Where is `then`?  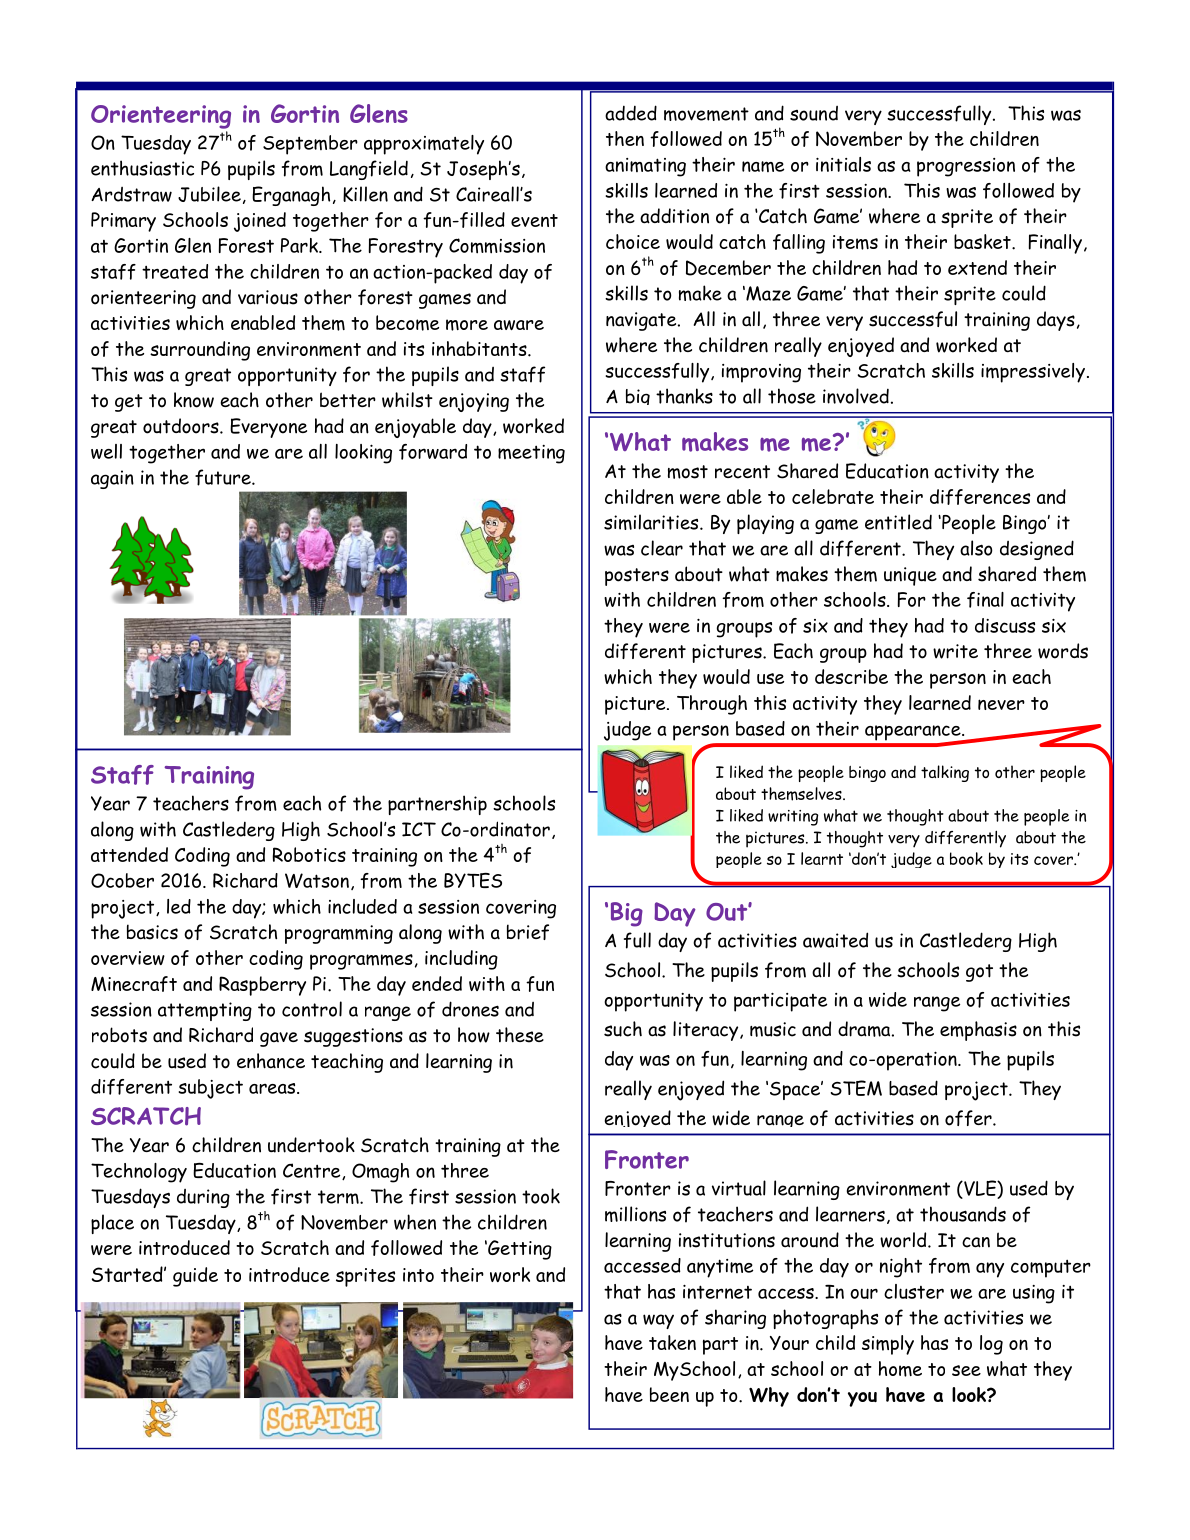
then is located at coordinates (625, 138).
